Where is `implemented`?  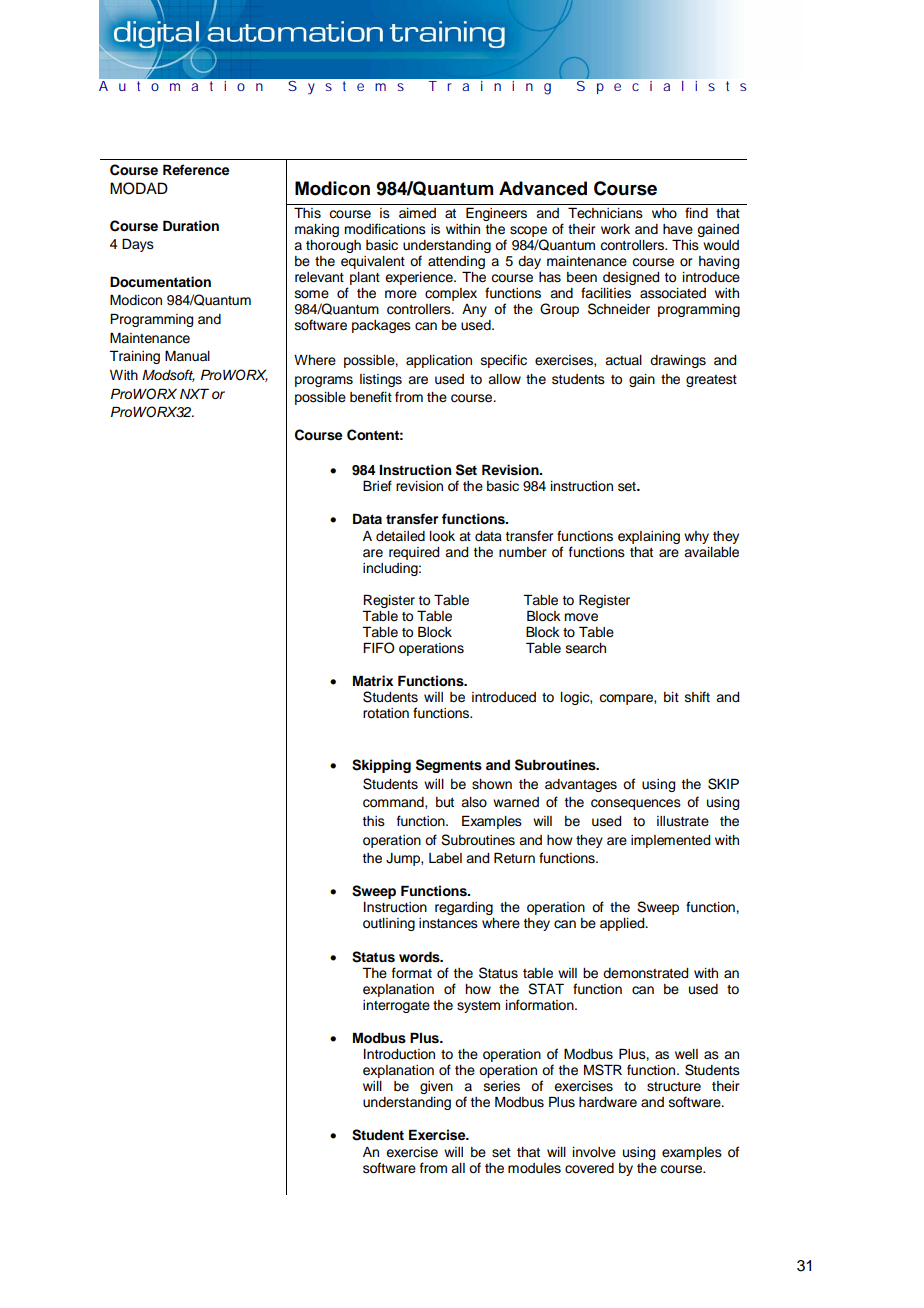
implemented is located at coordinates (670, 841).
